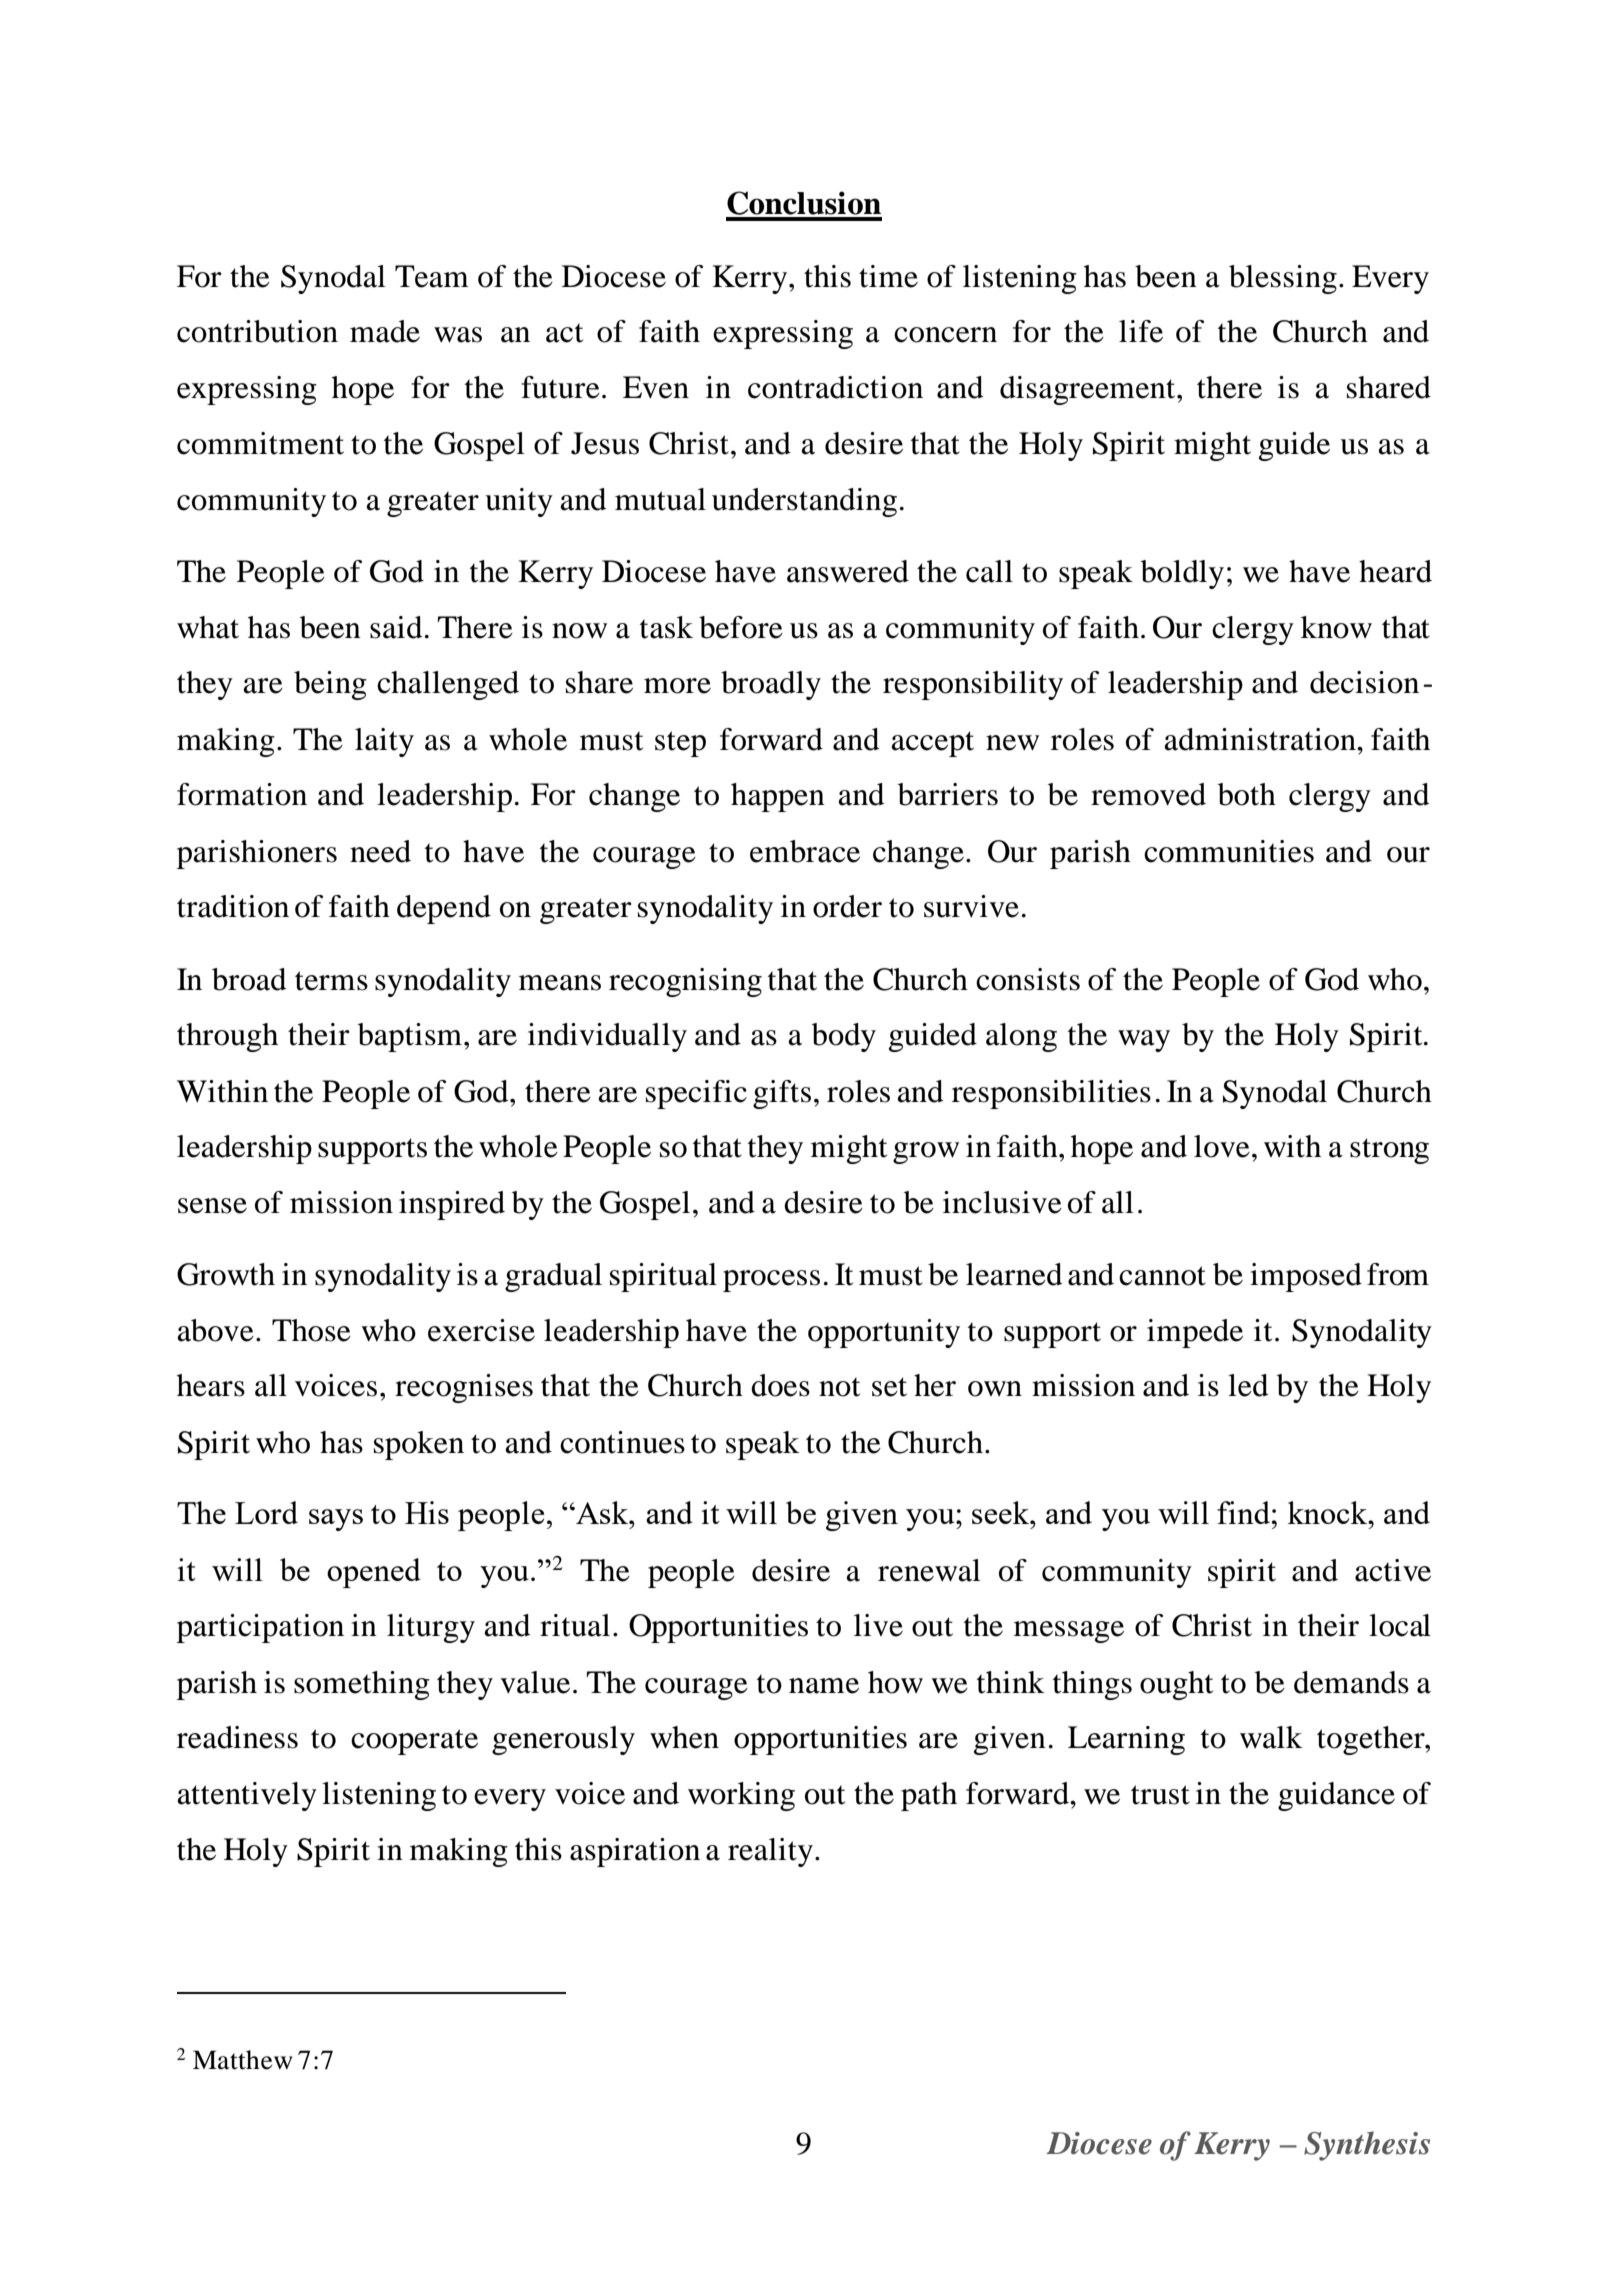 The image size is (1606, 2271). I want to click on Matthew, so click(242, 2060).
